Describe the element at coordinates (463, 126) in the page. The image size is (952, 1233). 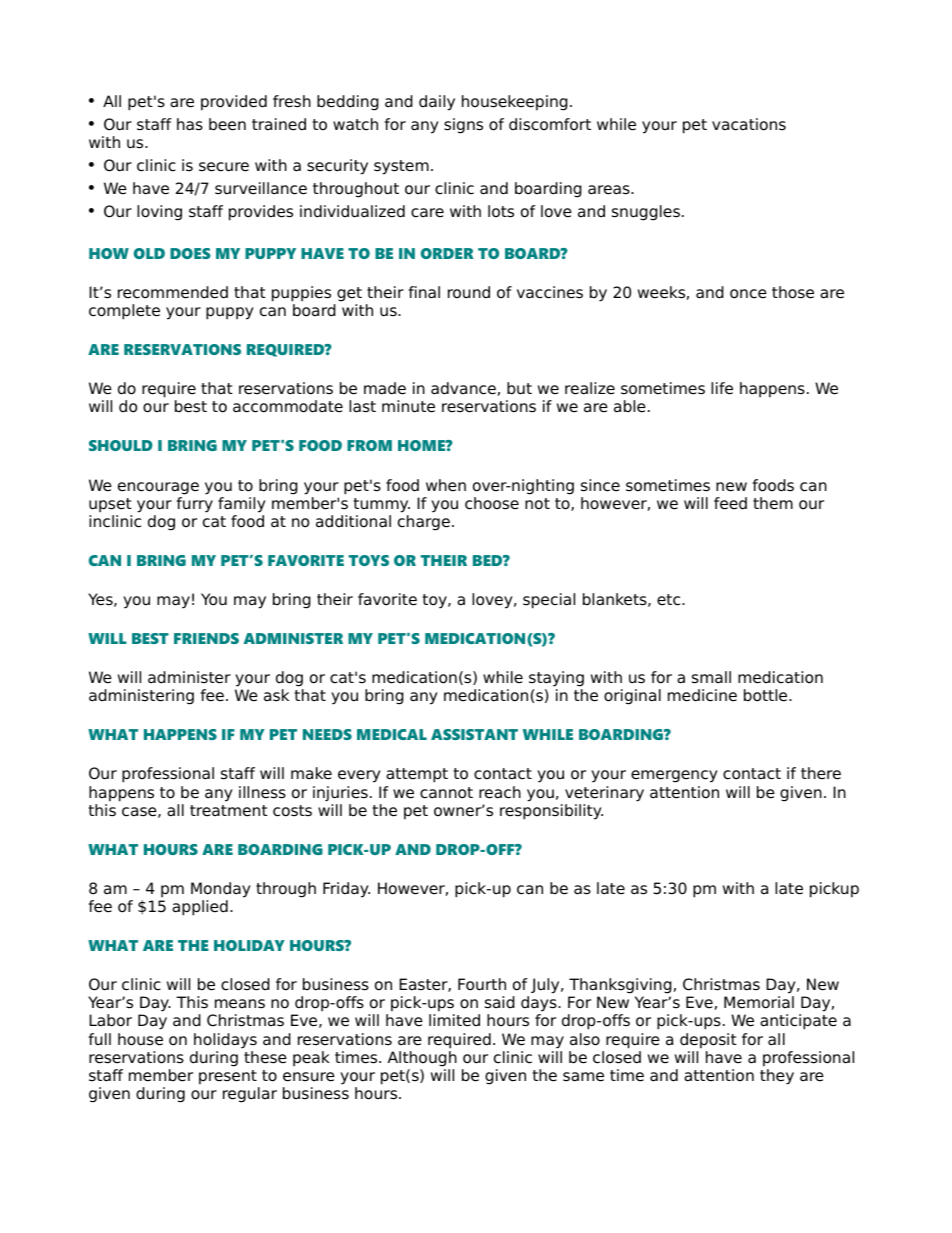
I see `signs` at that location.
